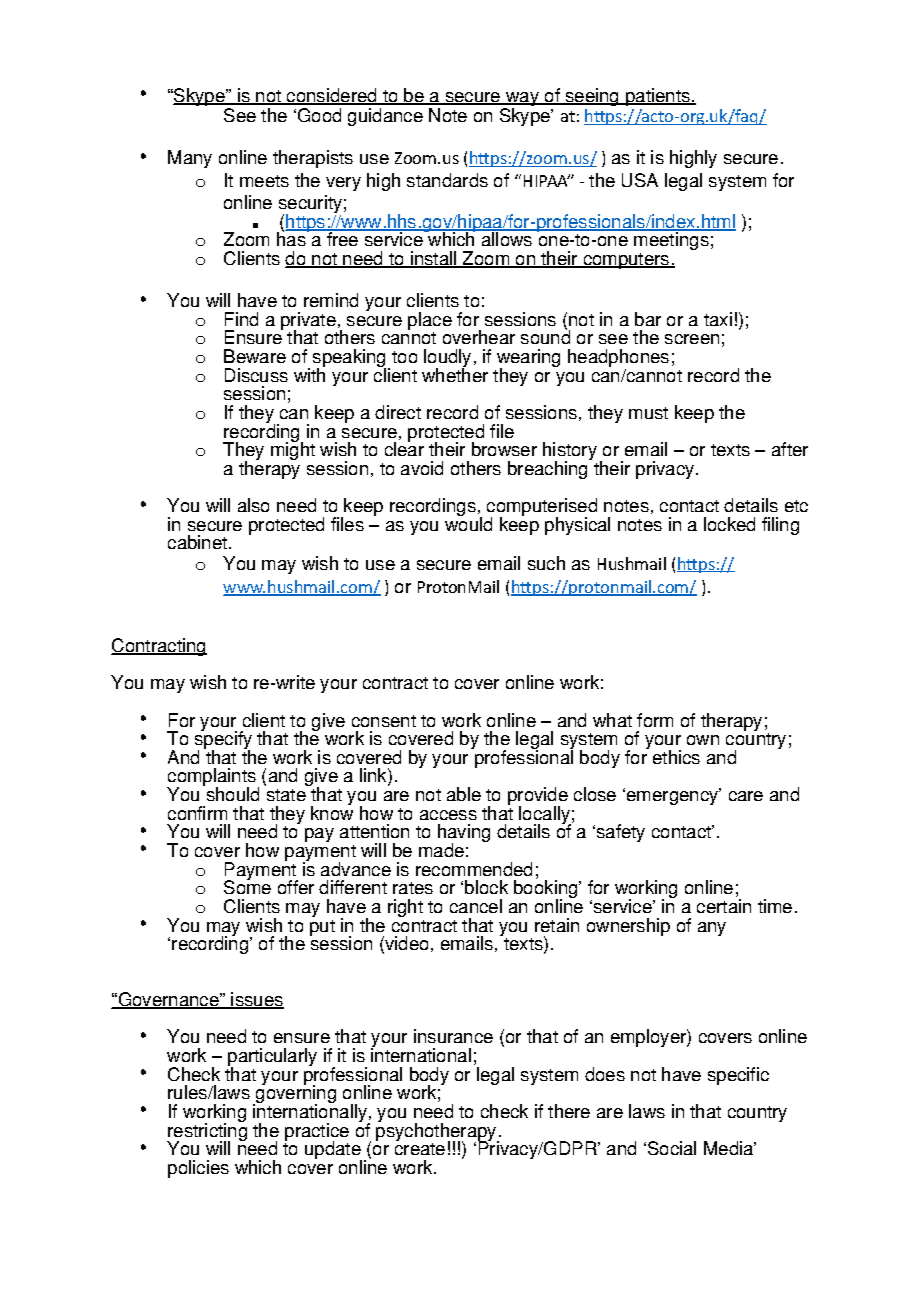 The image size is (924, 1308). I want to click on Good, so click(319, 115).
